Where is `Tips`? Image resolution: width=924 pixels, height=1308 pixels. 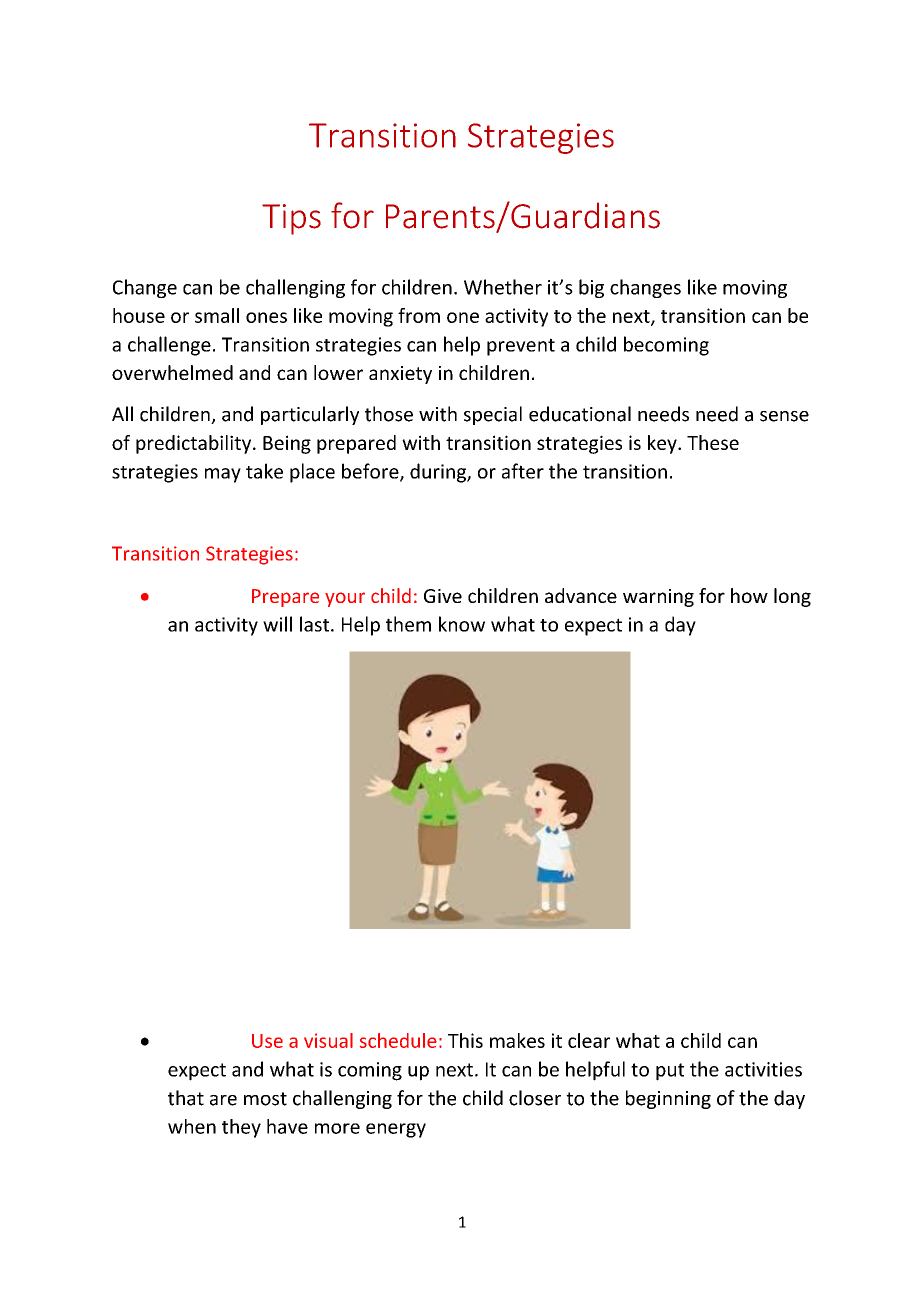 Tips is located at coordinates (291, 219).
